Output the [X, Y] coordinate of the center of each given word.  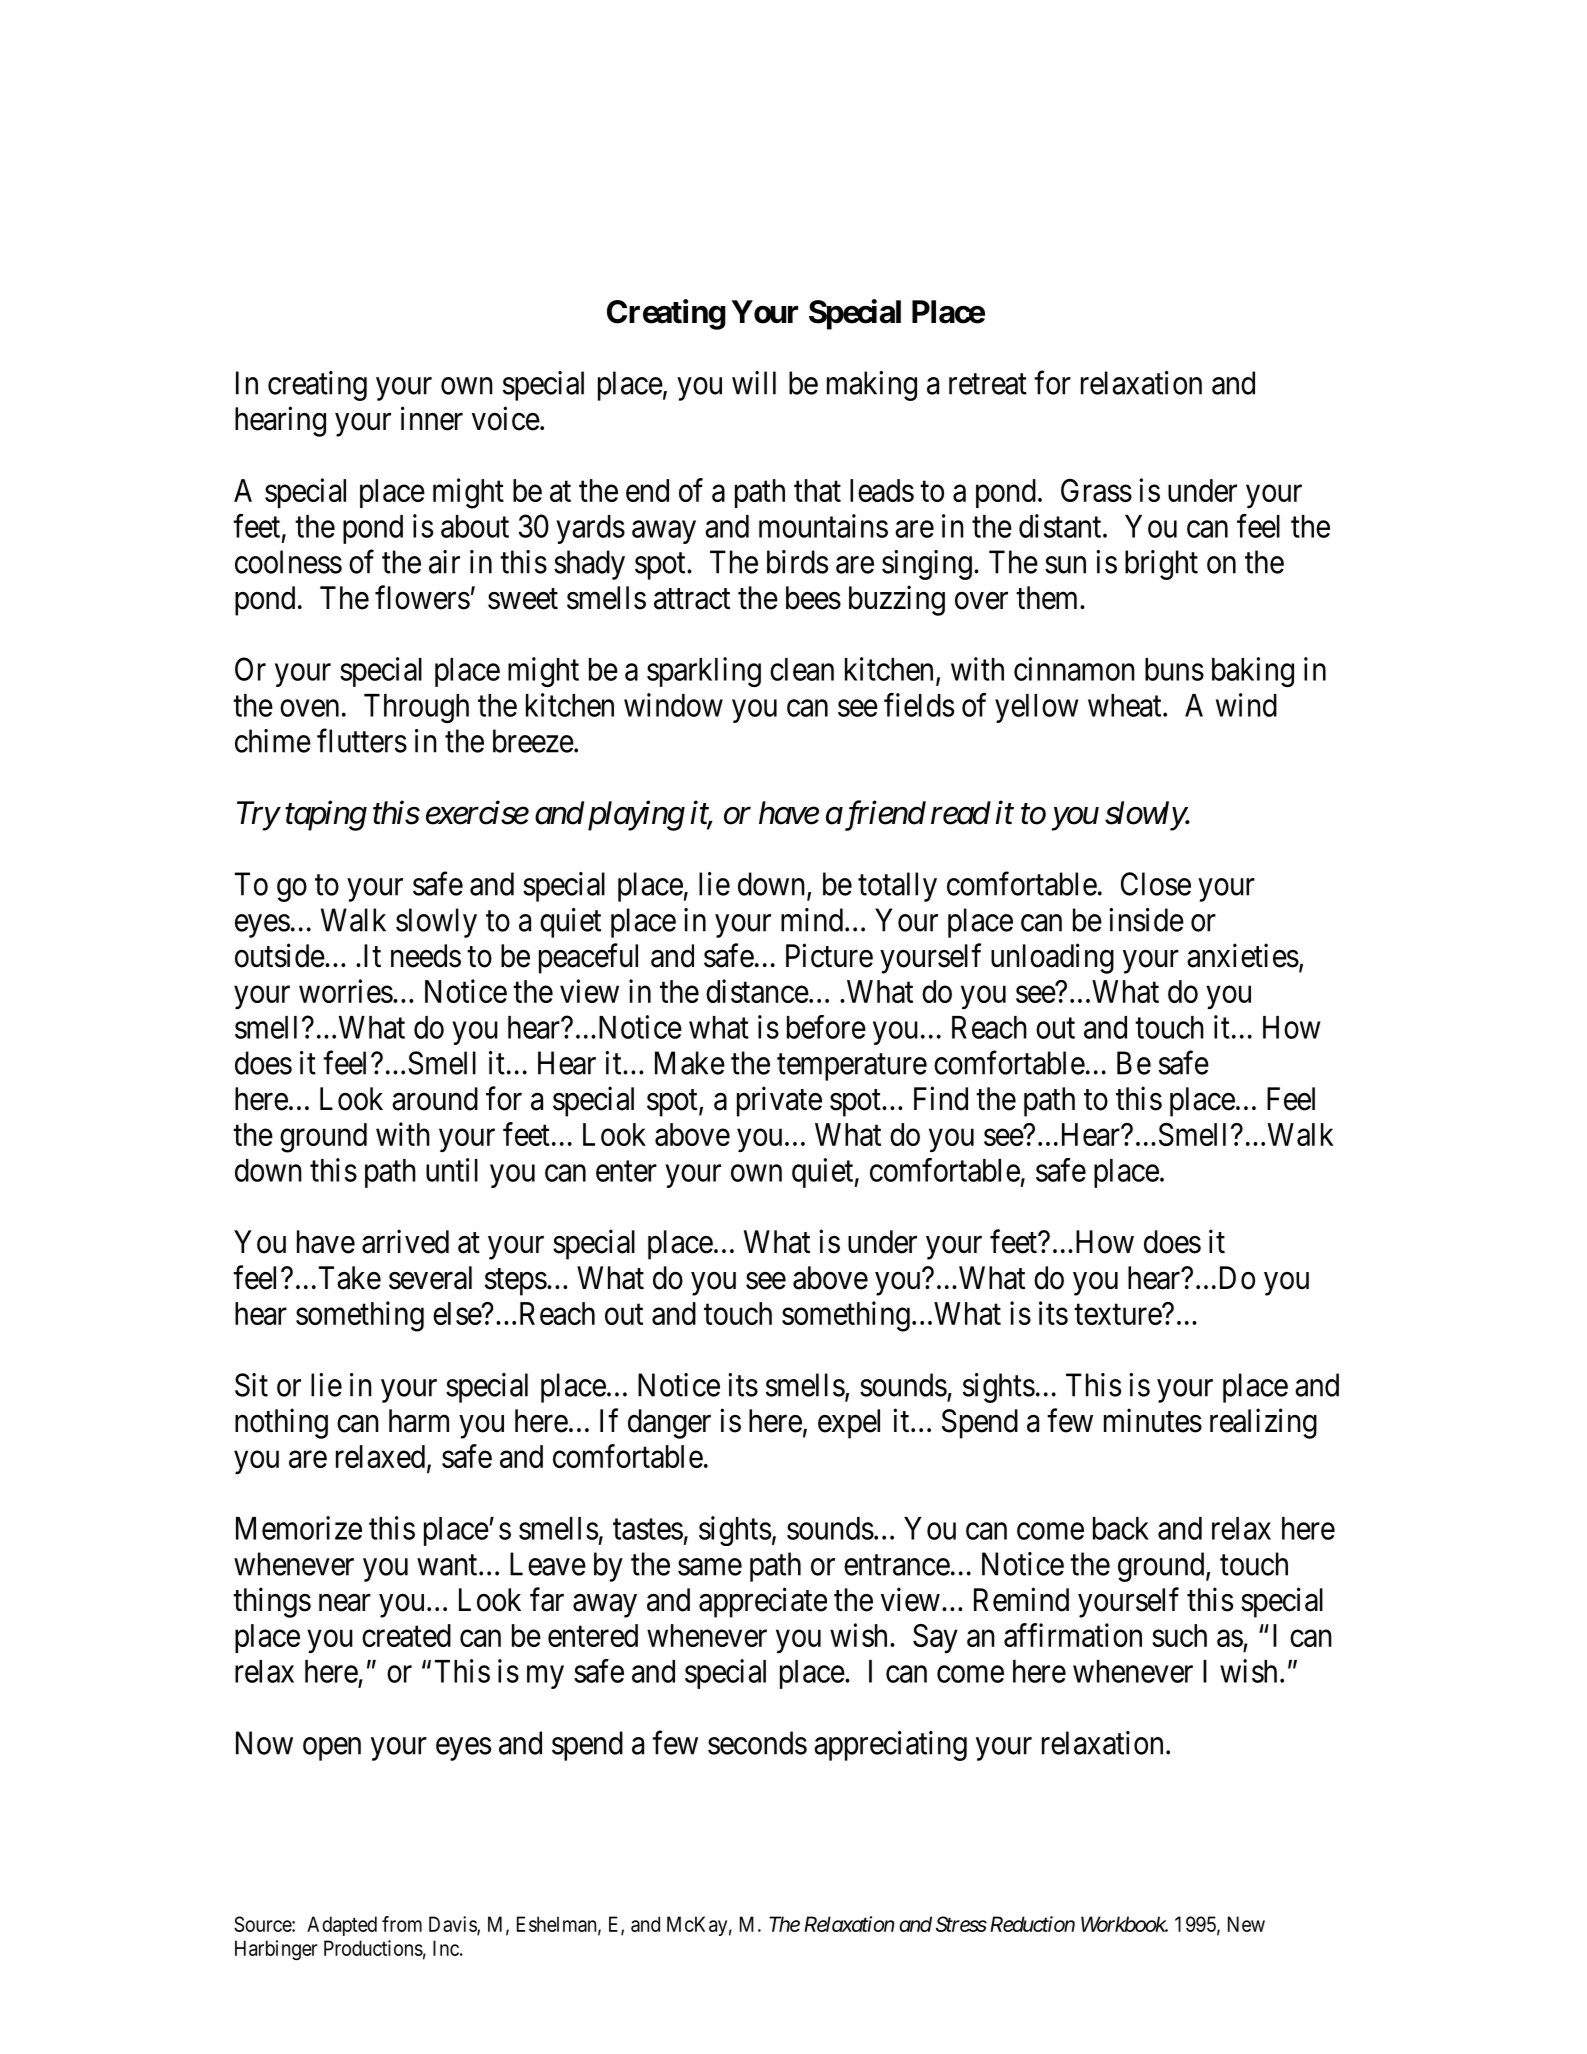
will [754, 383]
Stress [961, 1924]
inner [432, 418]
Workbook [1124, 1924]
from [402, 1924]
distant [1061, 526]
